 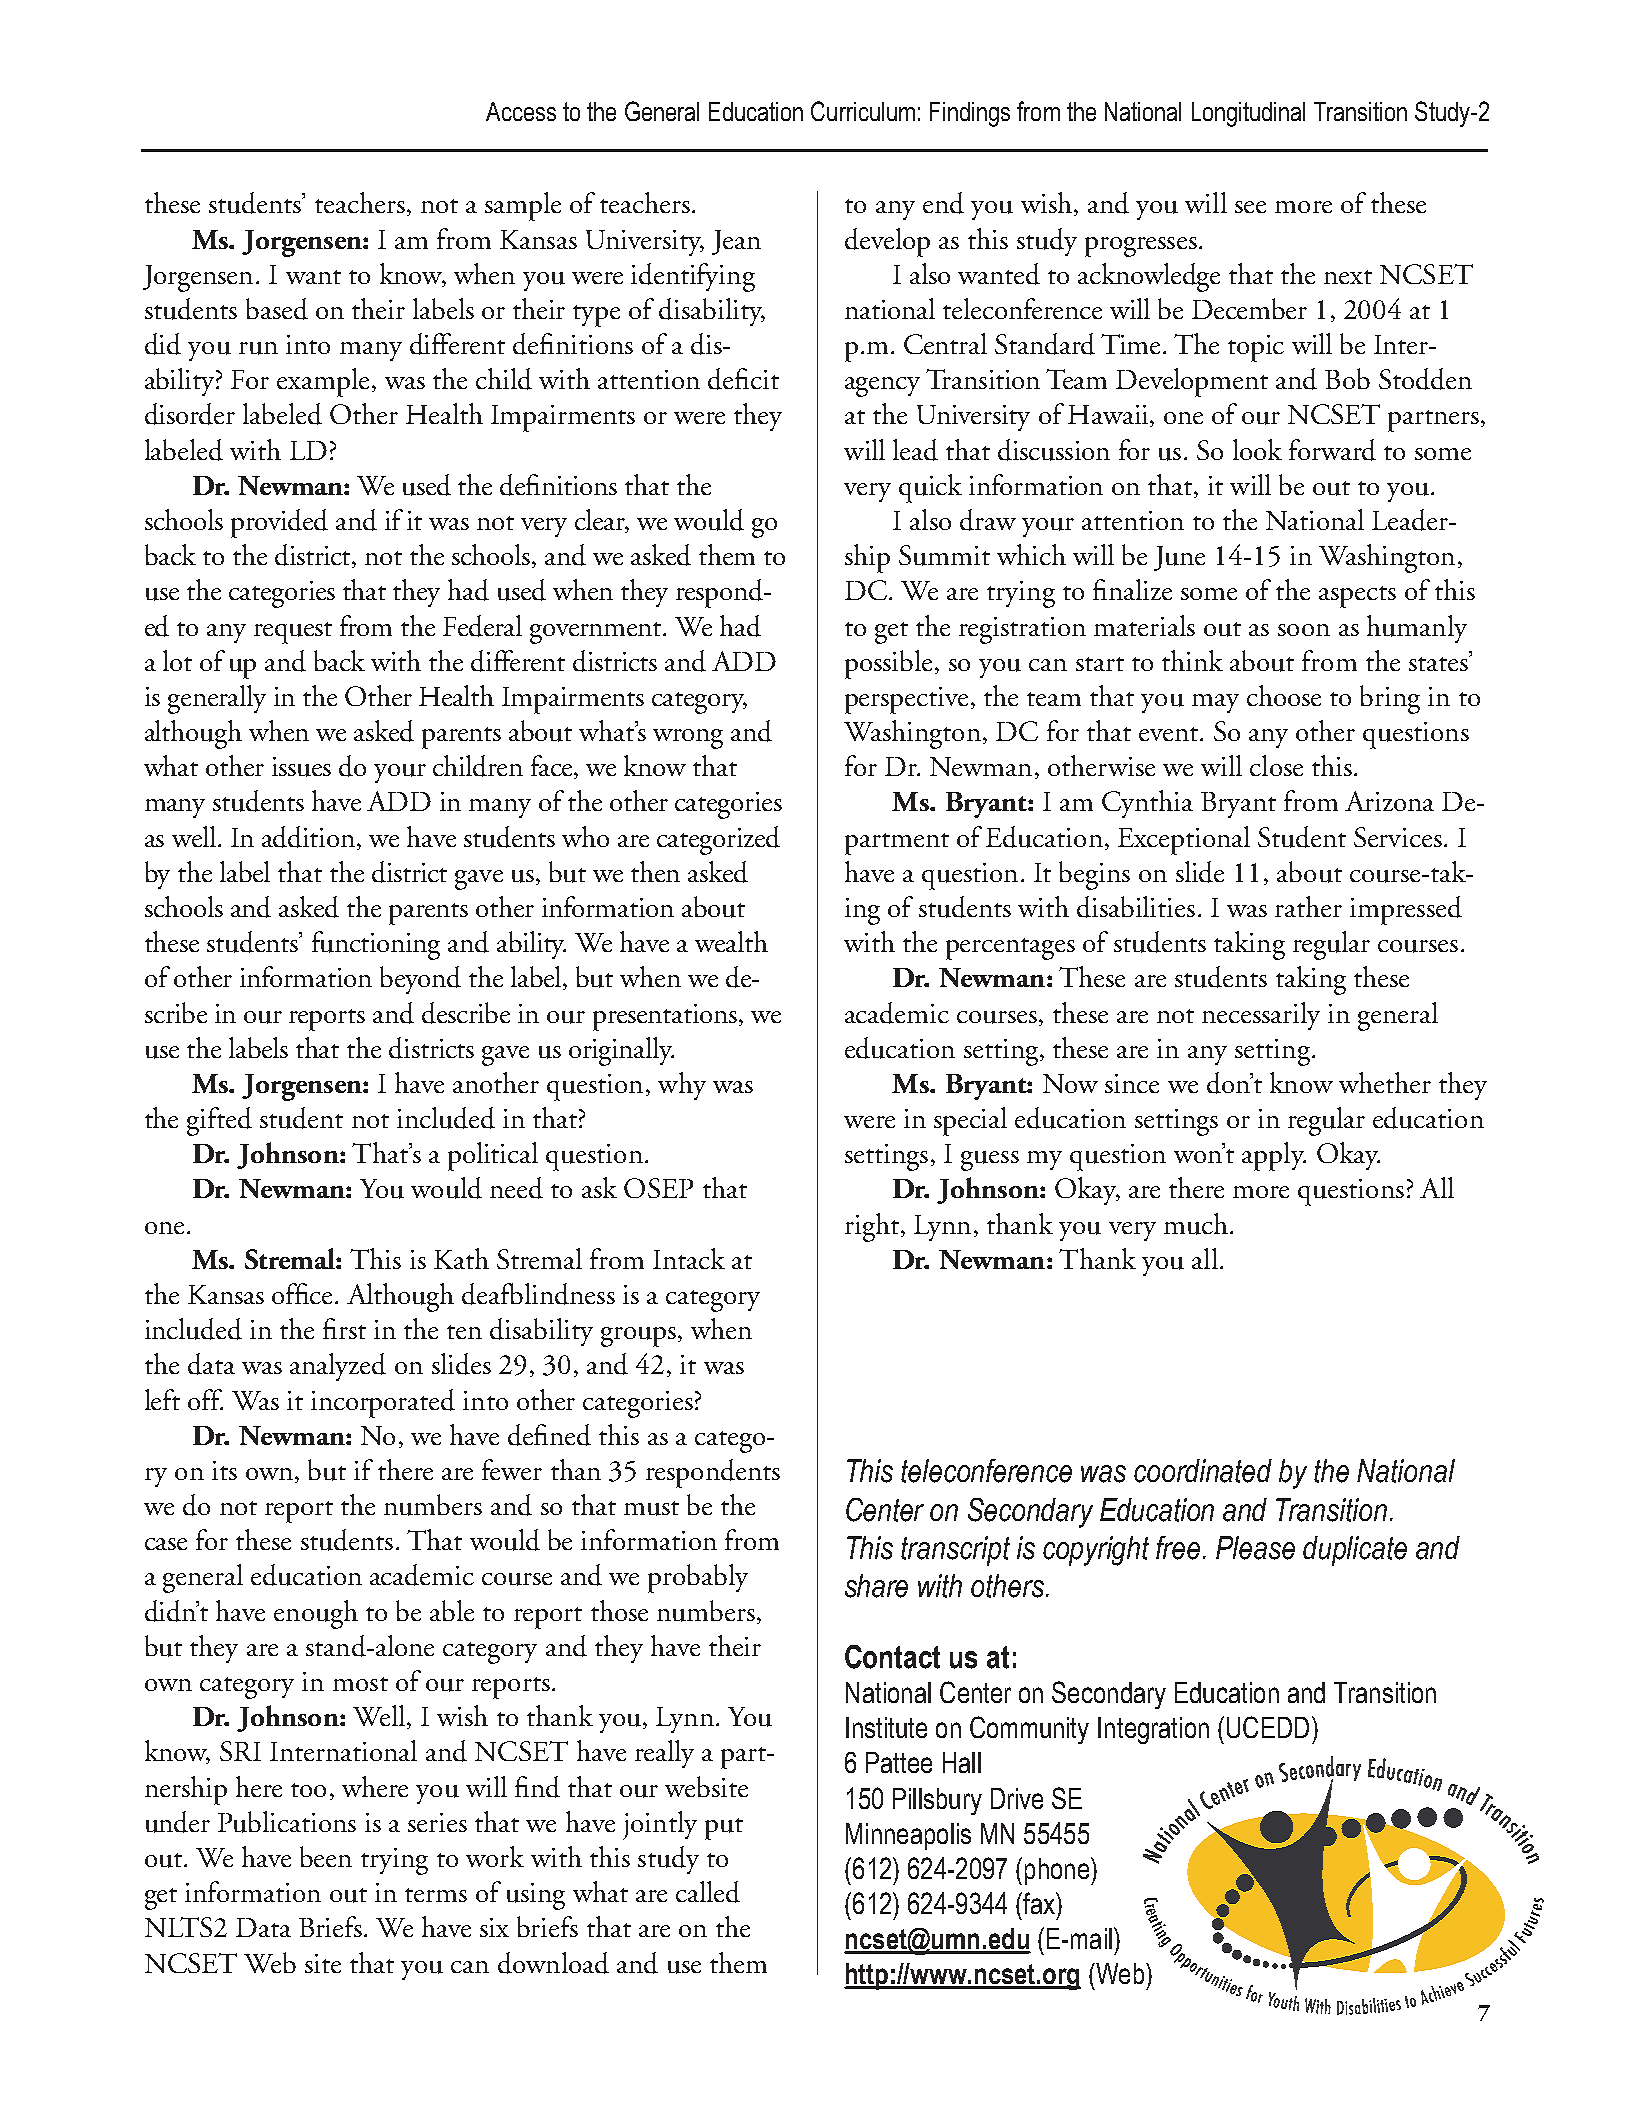 I want to click on beyond, so click(x=420, y=980).
